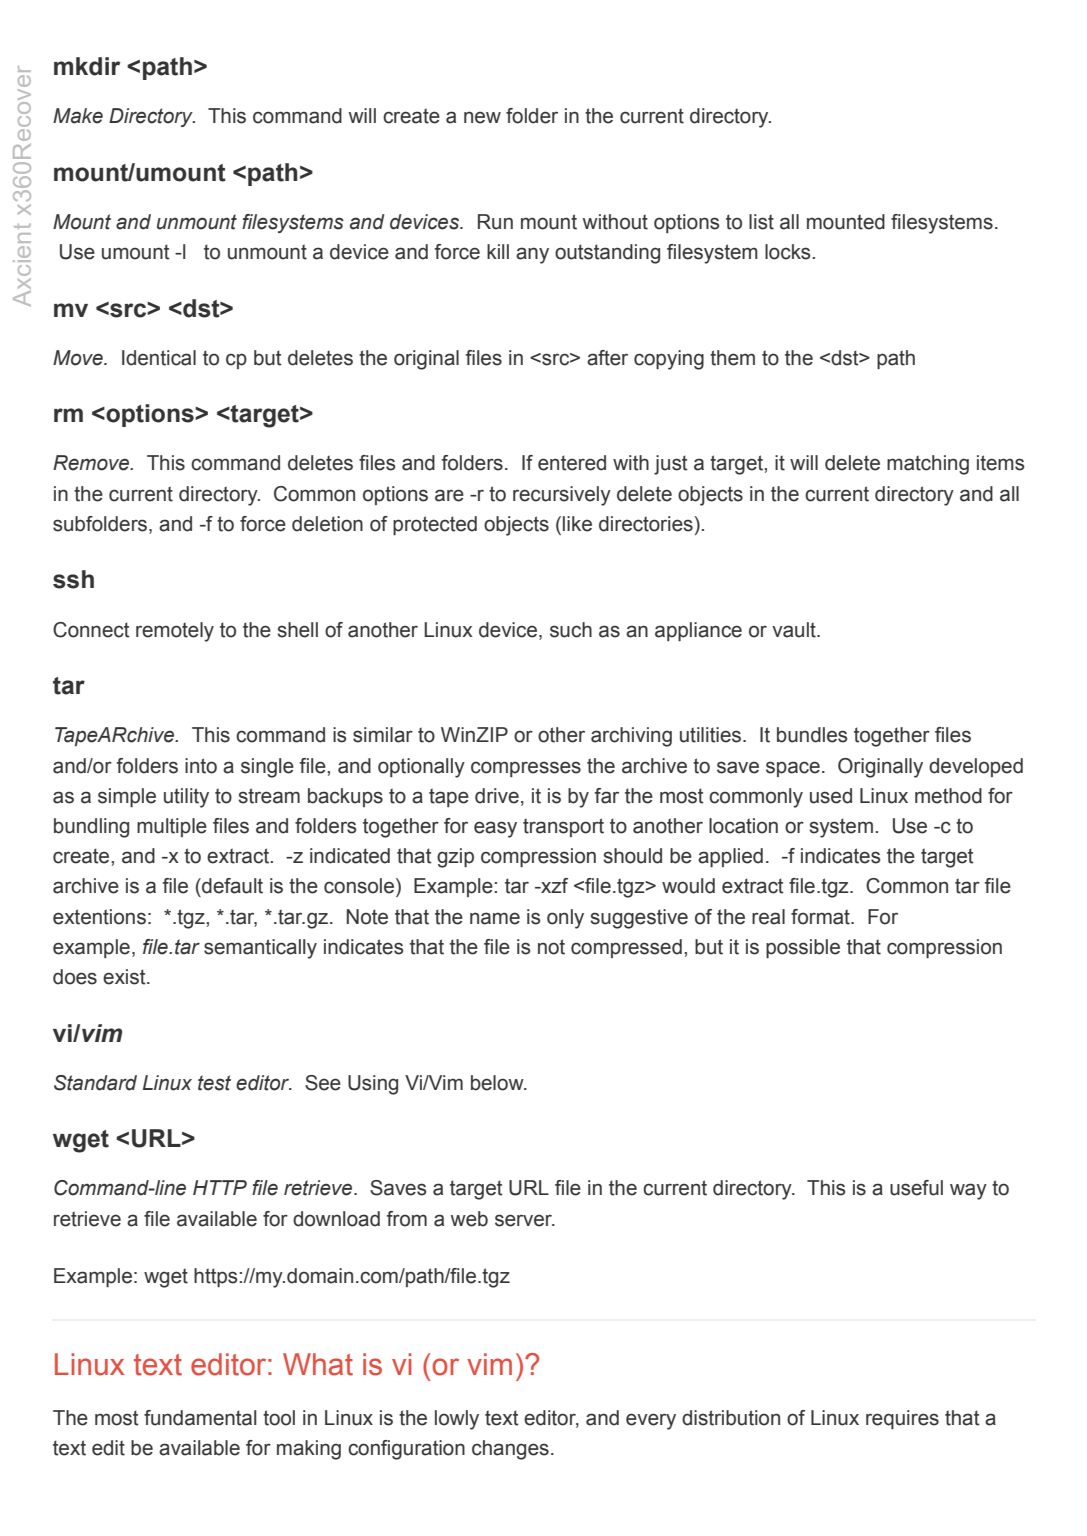 The width and height of the document is (1087, 1536). What do you see at coordinates (916, 1188) in the document?
I see `useful` at bounding box center [916, 1188].
